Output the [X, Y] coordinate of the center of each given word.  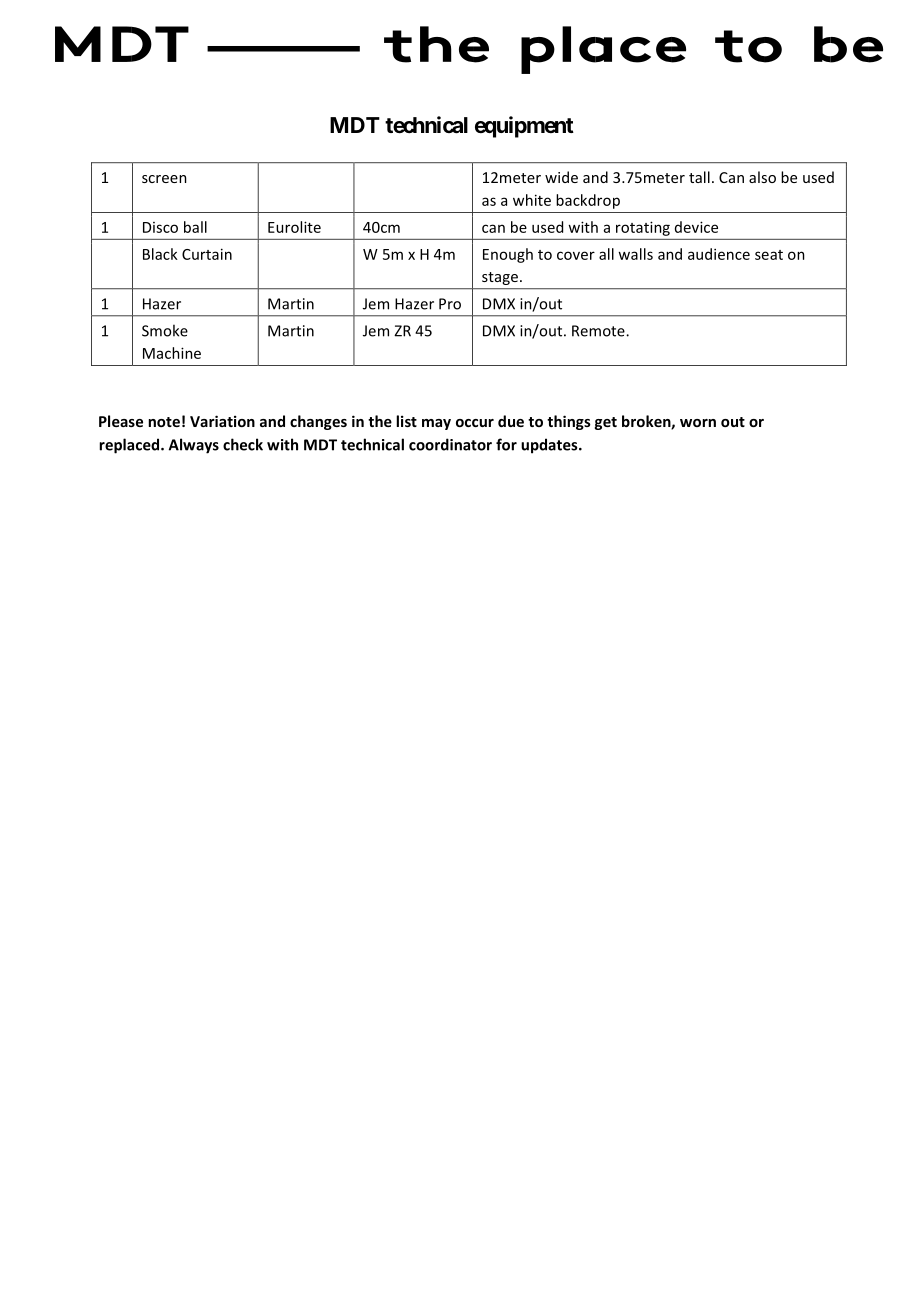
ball [195, 227]
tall [699, 177]
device [696, 227]
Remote [599, 331]
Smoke [165, 330]
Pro [450, 304]
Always [194, 446]
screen [164, 179]
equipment [524, 127]
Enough [508, 255]
